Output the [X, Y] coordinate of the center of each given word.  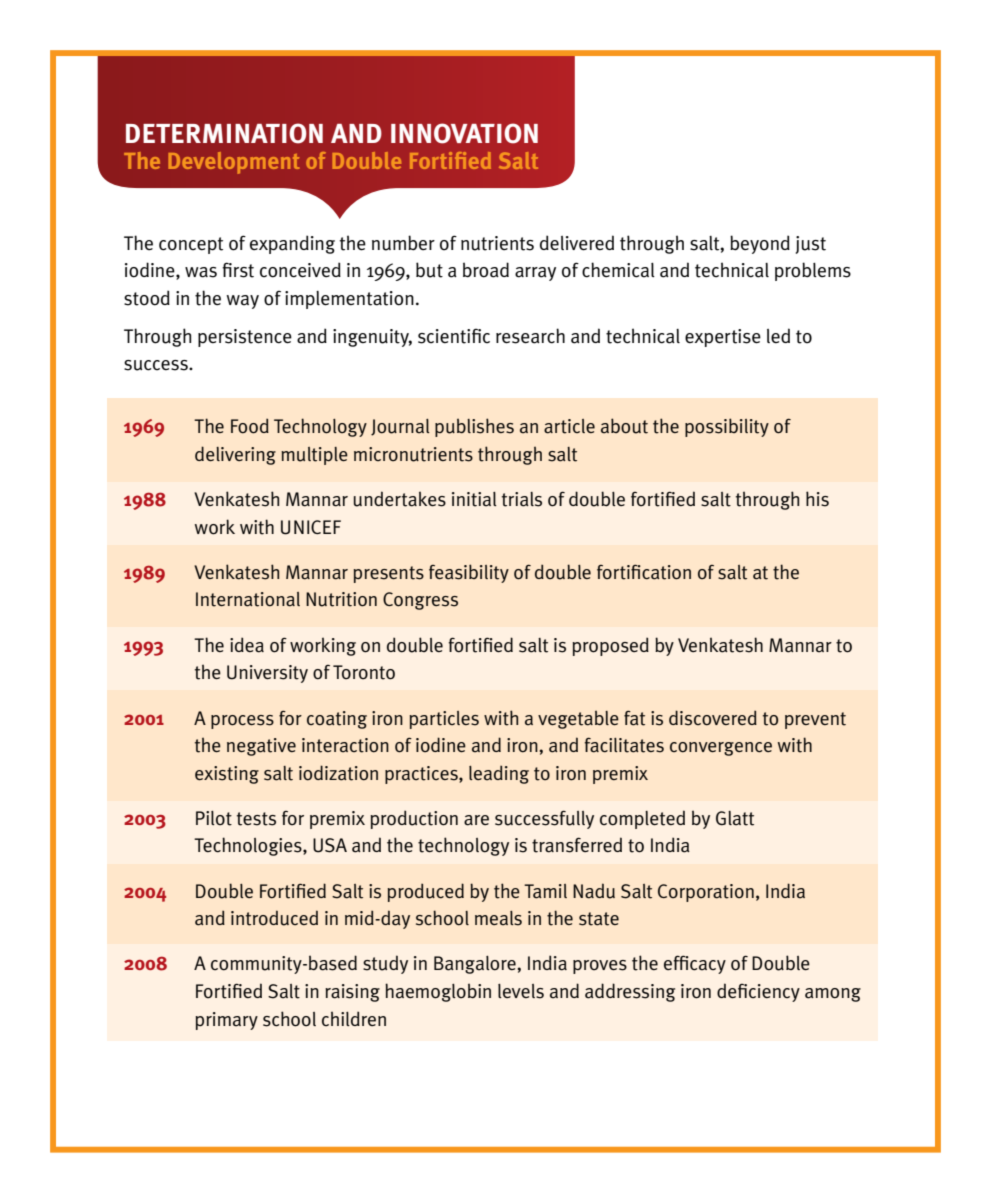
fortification [644, 572]
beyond [760, 244]
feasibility [469, 573]
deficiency [758, 992]
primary [226, 1021]
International [248, 599]
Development [234, 163]
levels [521, 991]
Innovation [464, 133]
